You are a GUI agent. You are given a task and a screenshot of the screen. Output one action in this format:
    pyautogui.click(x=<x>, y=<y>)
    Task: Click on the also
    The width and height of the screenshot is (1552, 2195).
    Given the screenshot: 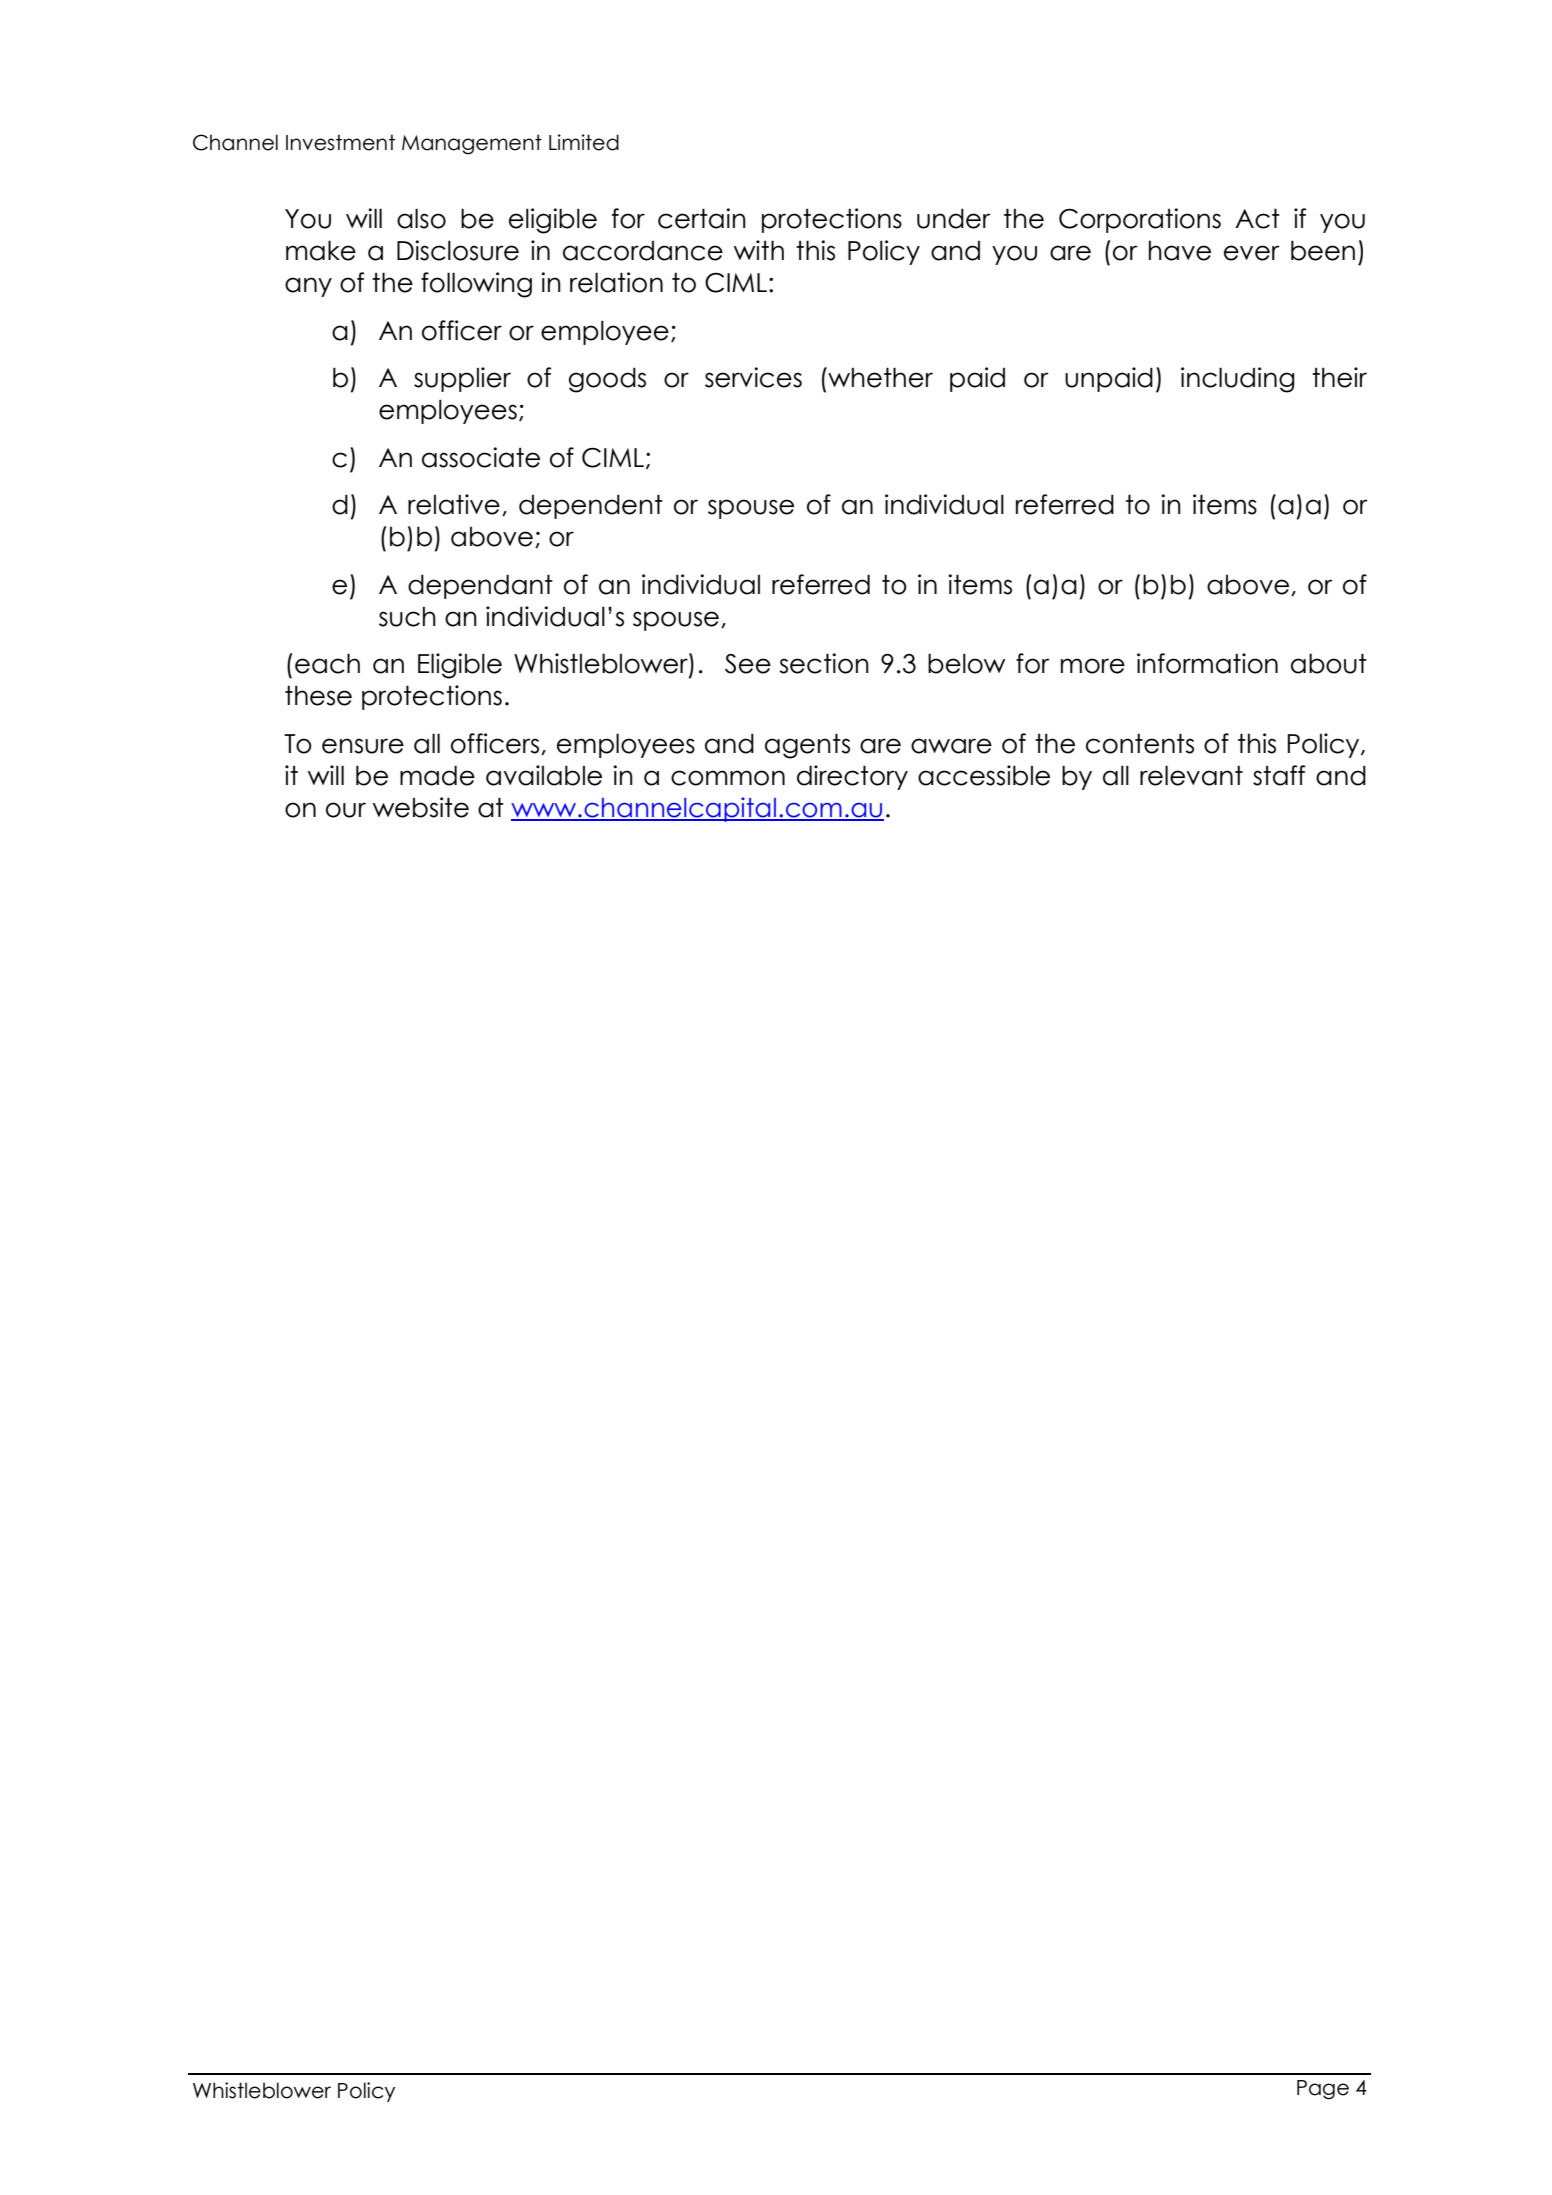 What is the action you would take?
    pyautogui.click(x=421, y=218)
